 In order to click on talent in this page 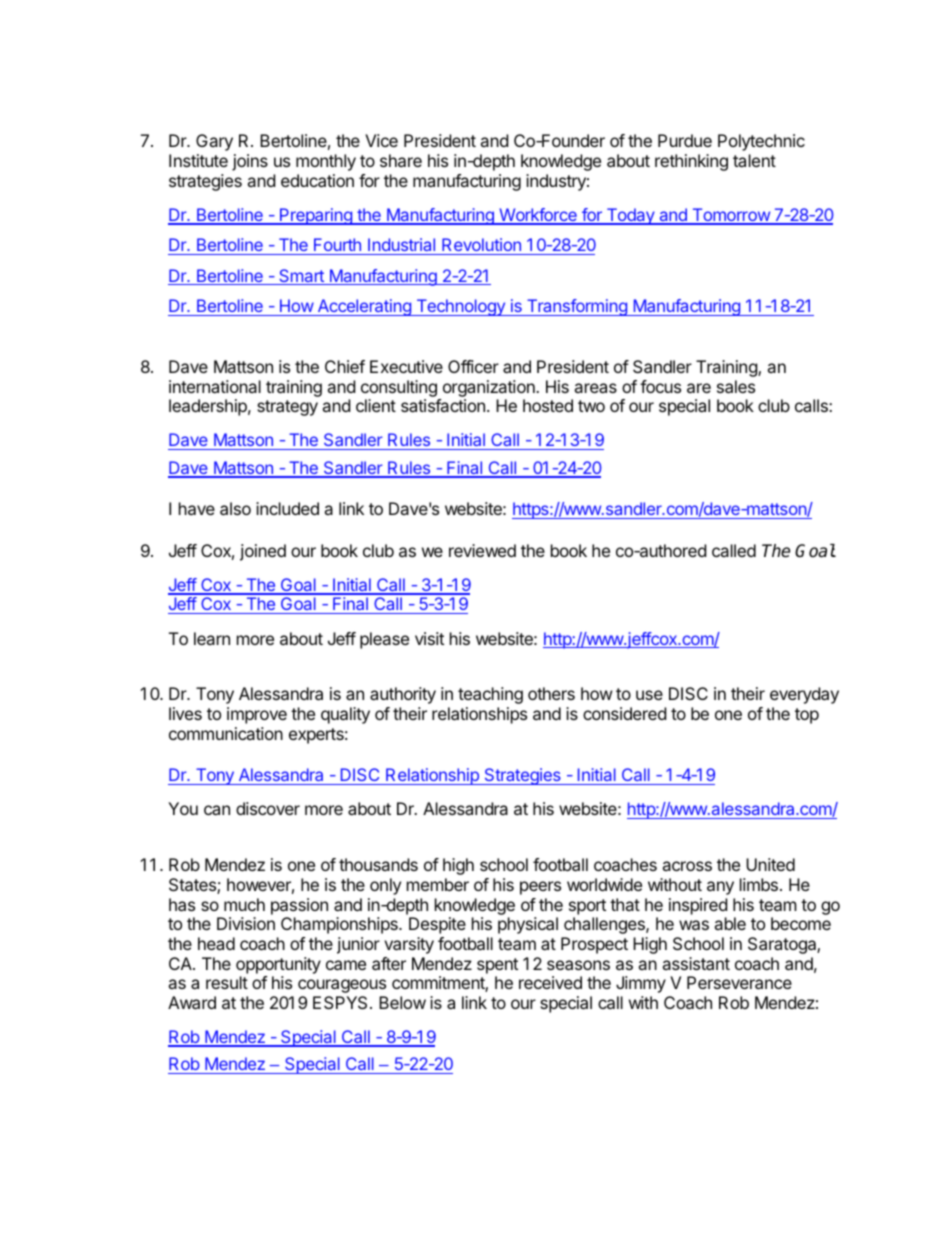, I will do `click(754, 160)`.
